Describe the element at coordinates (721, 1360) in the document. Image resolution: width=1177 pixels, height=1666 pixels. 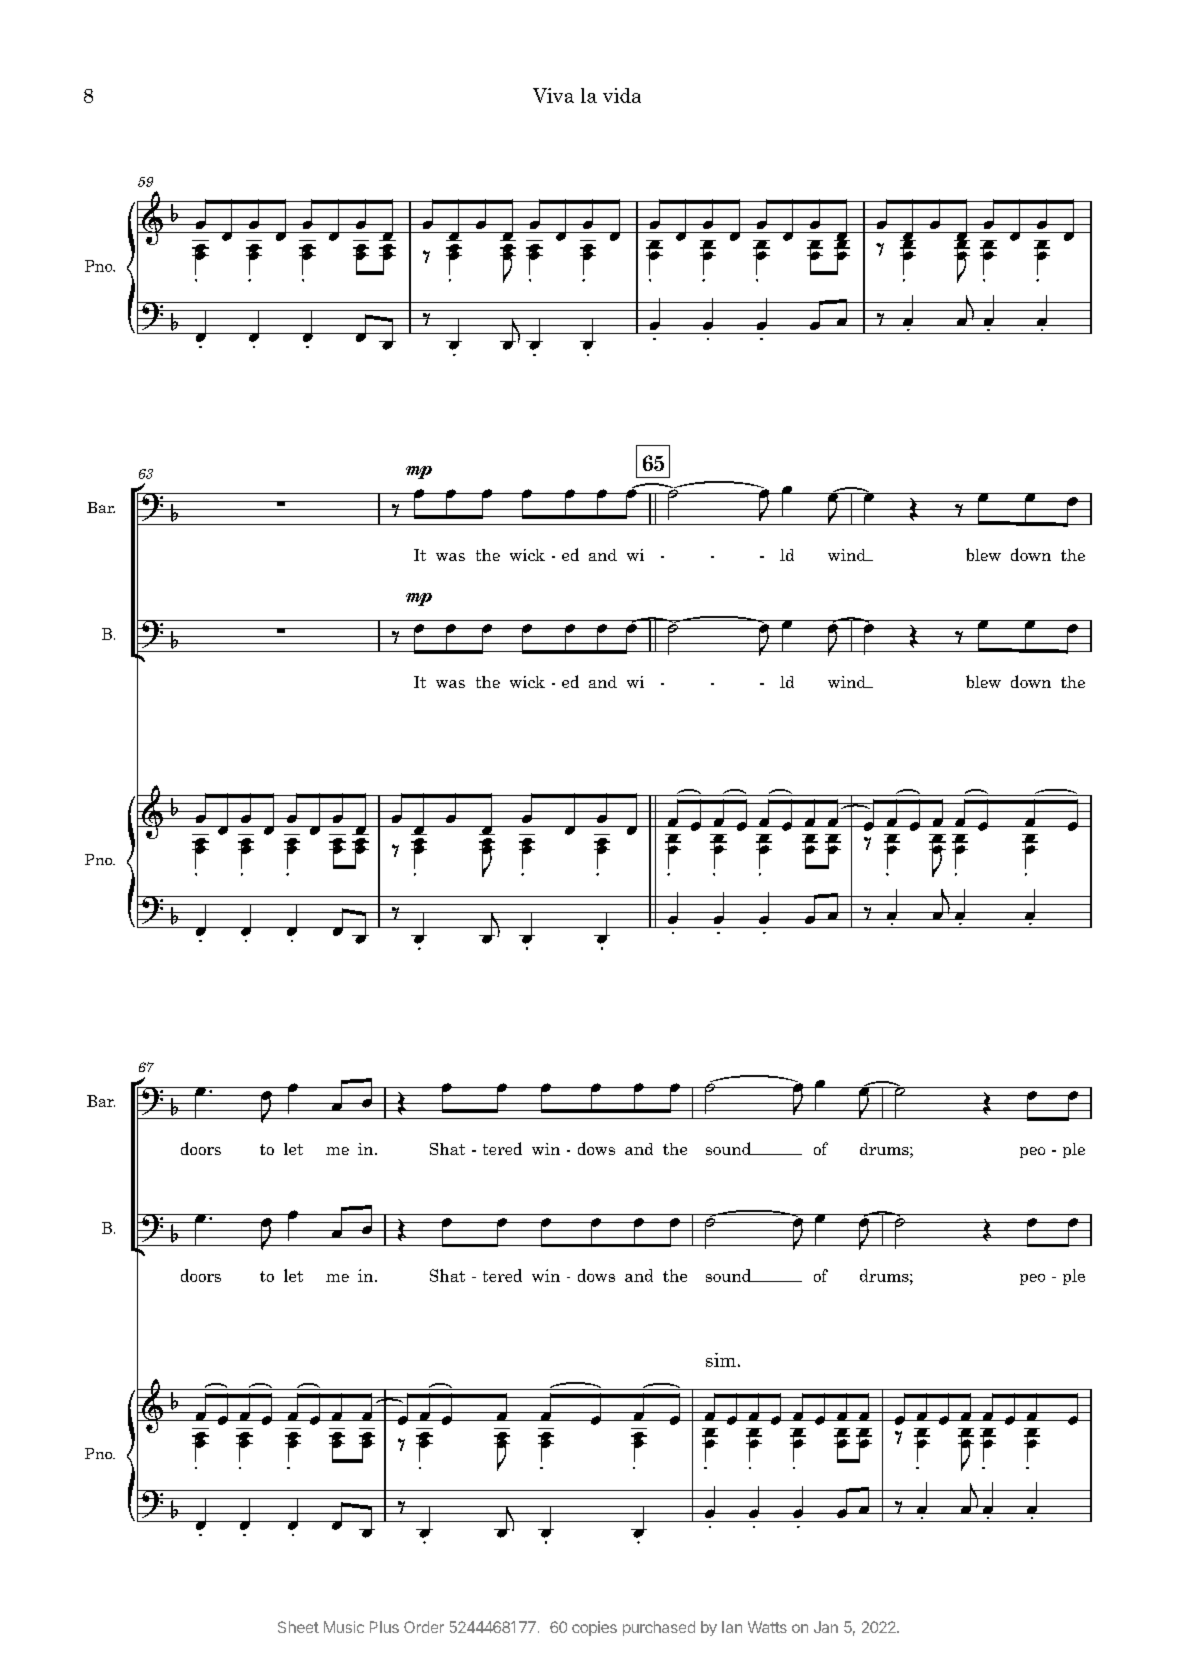
I see `sim` at that location.
